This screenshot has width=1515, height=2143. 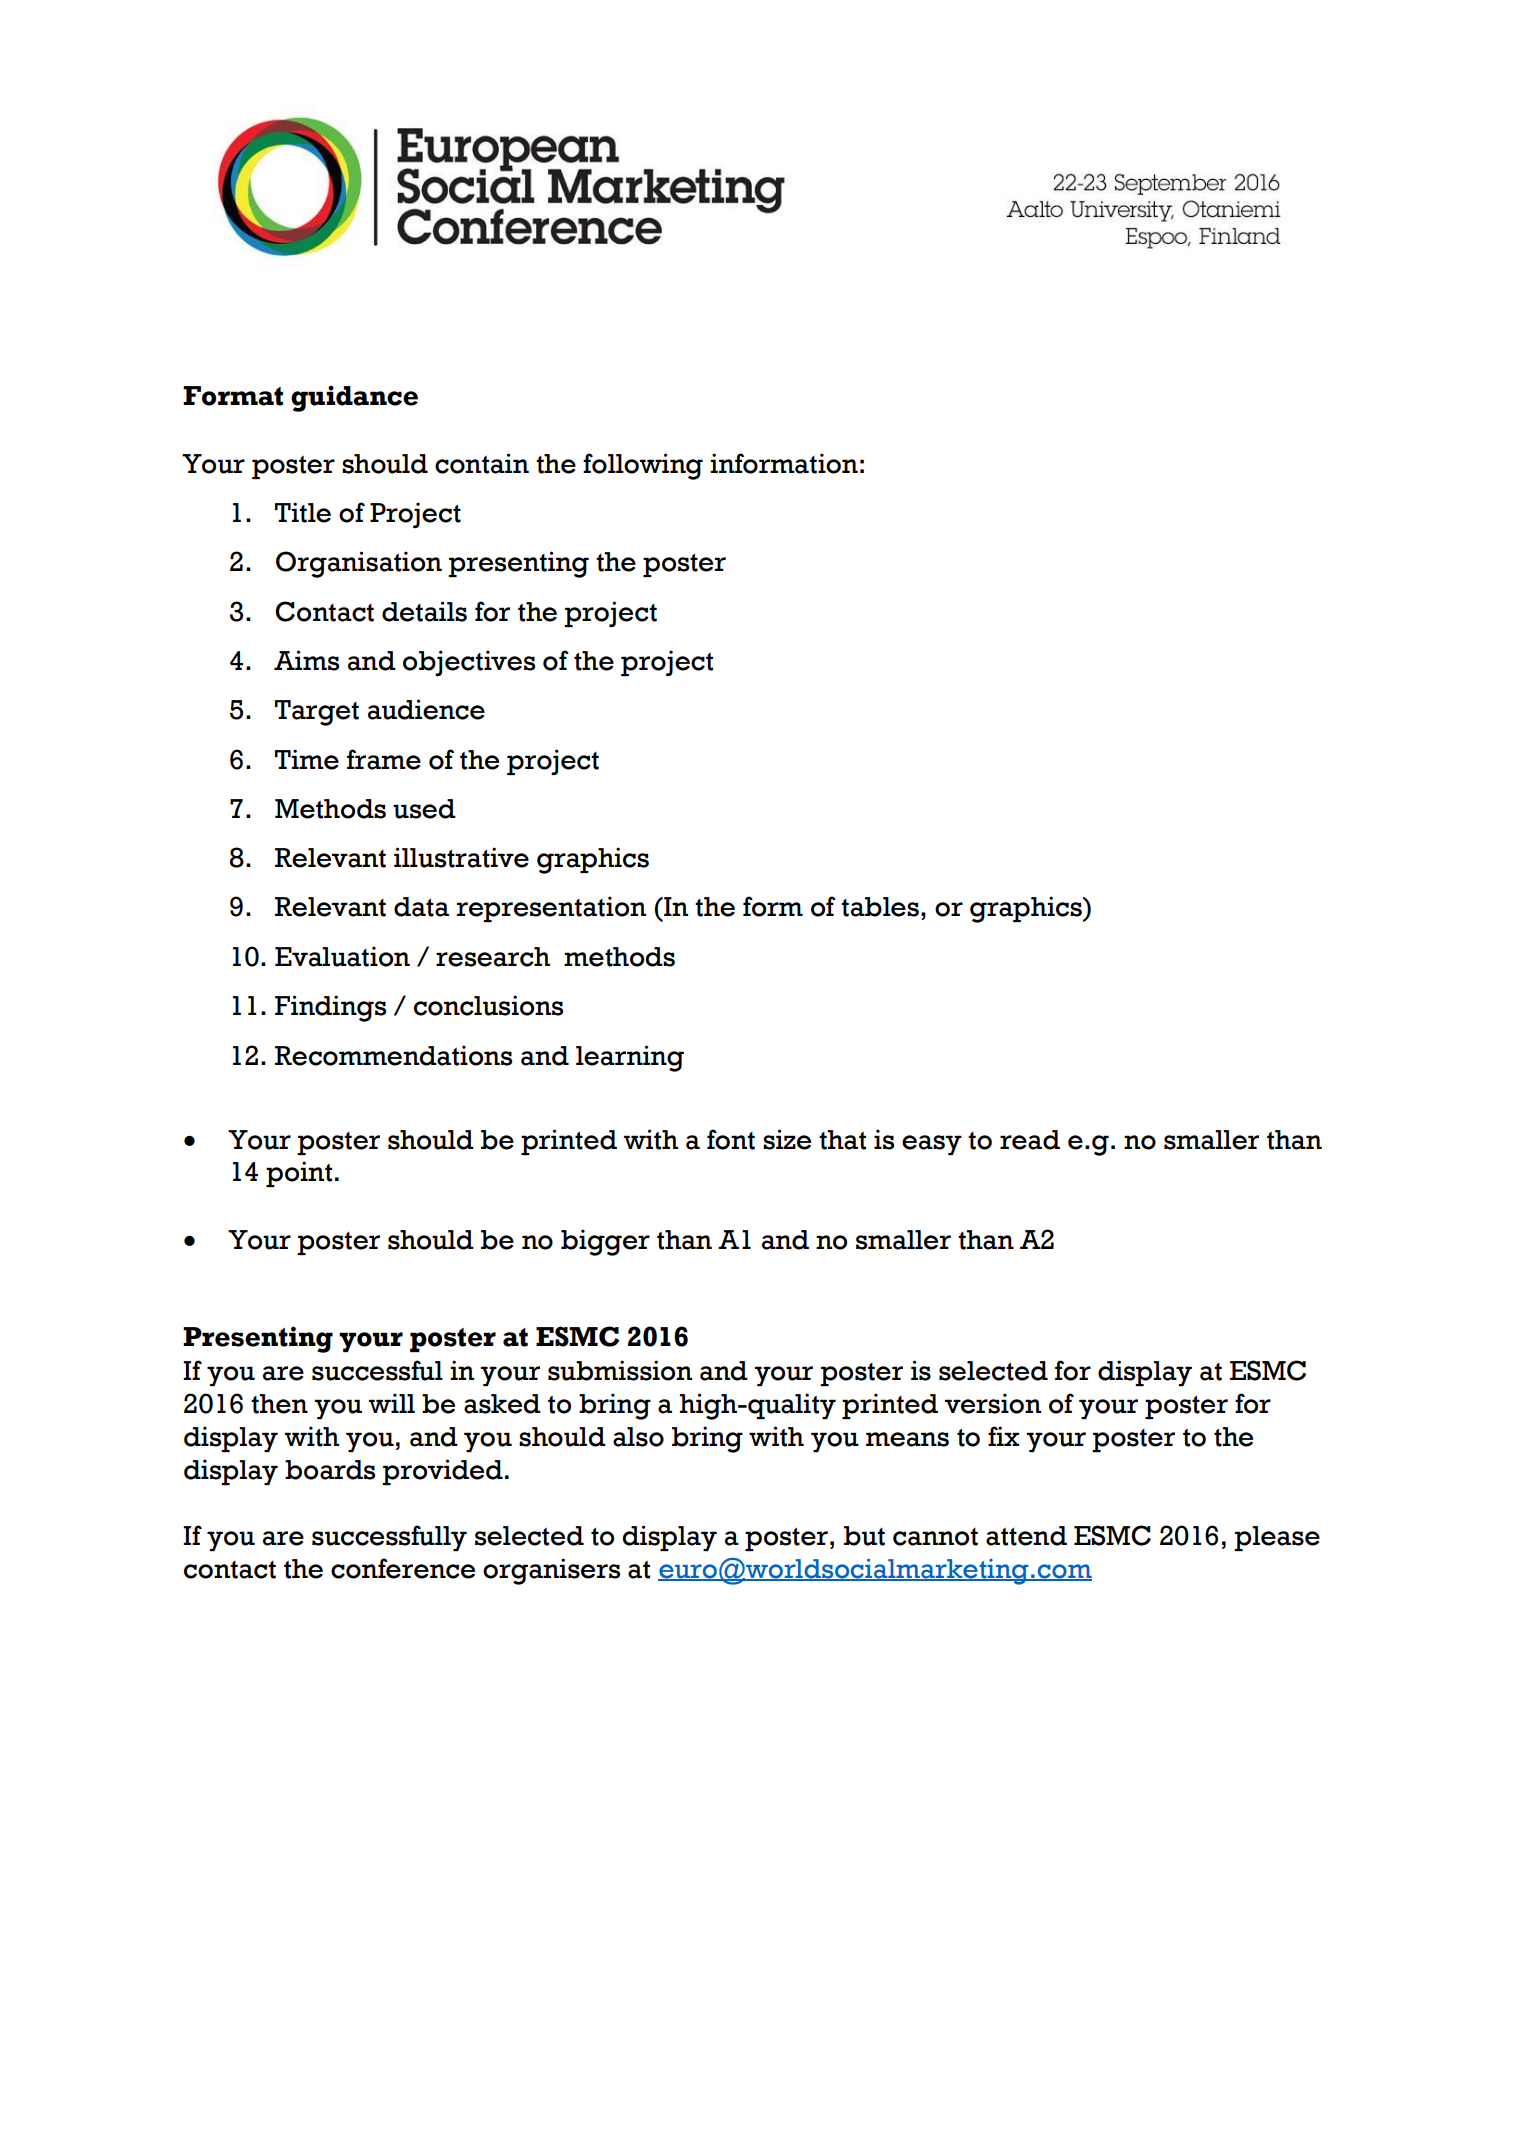 What do you see at coordinates (403, 1568) in the screenshot?
I see `conference` at bounding box center [403, 1568].
